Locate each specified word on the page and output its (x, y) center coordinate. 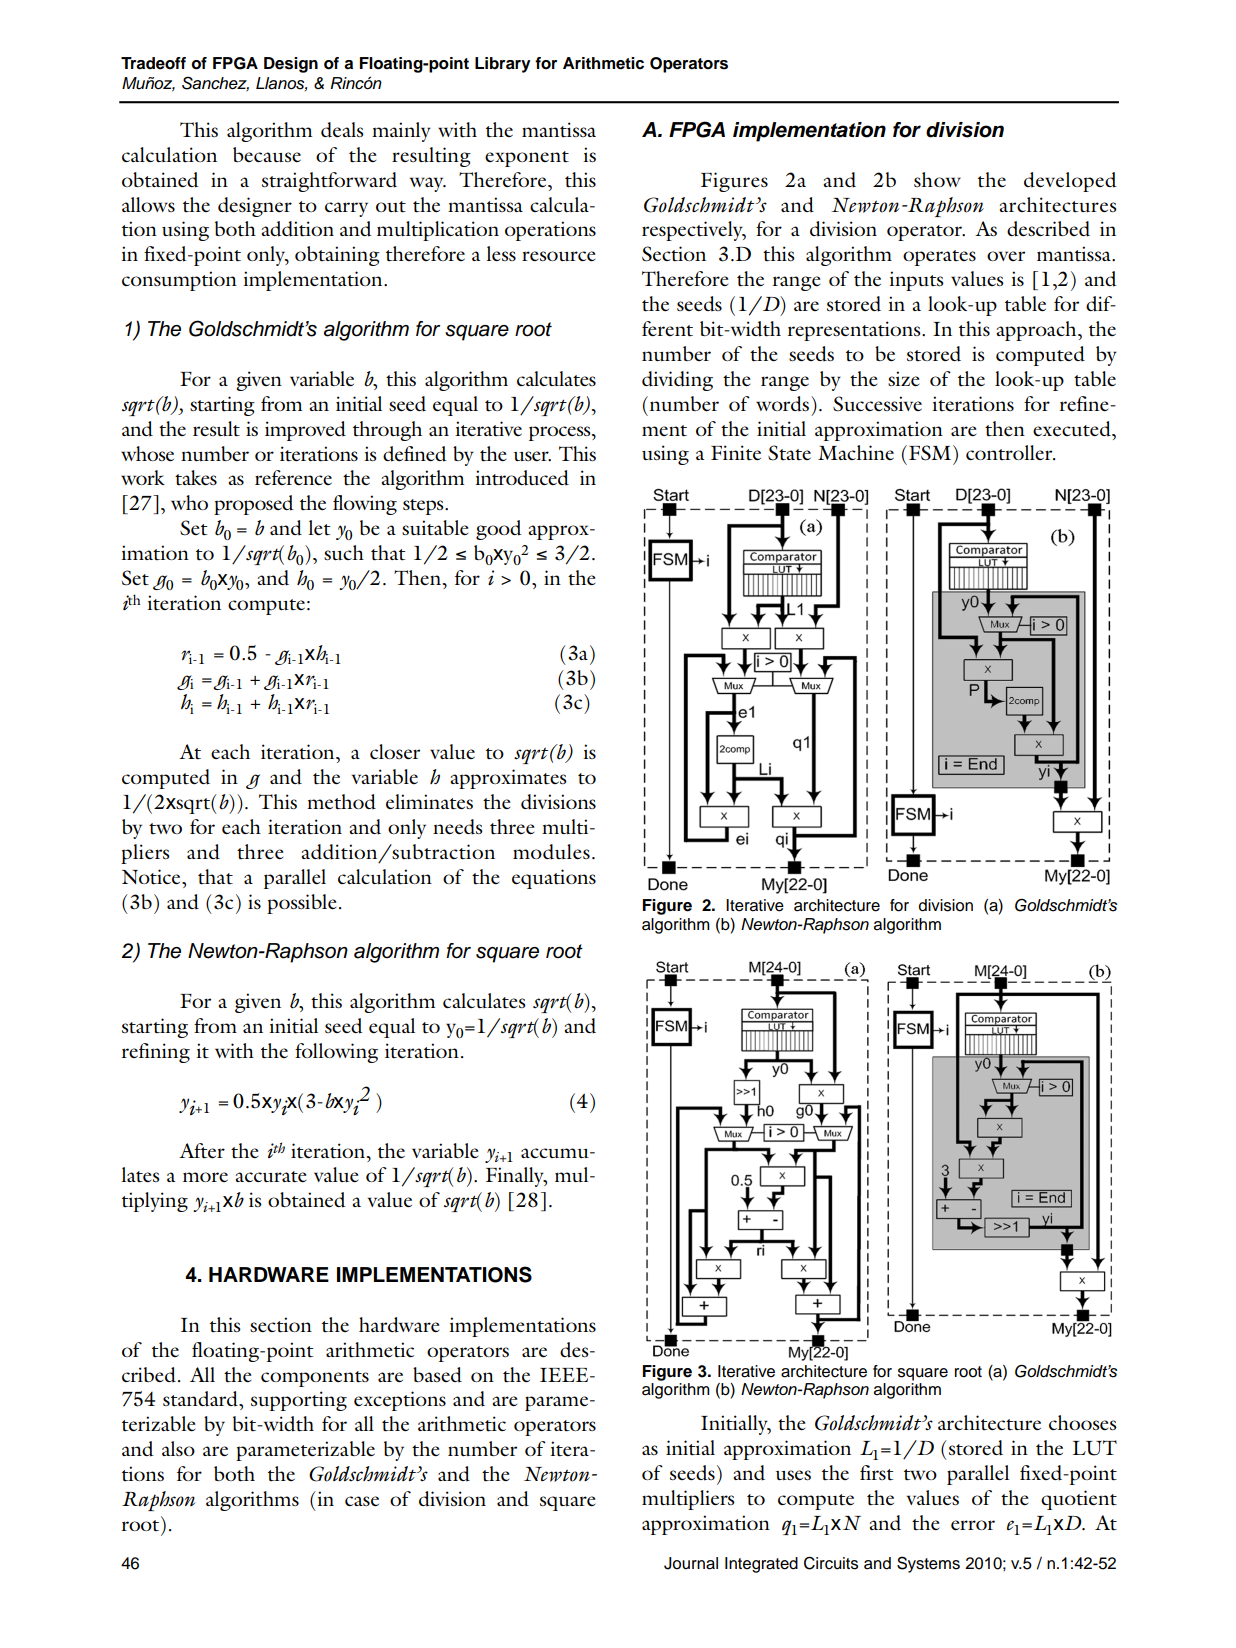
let (319, 527)
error (973, 1525)
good (499, 530)
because (267, 154)
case (362, 1501)
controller (1010, 453)
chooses (1083, 1422)
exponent (527, 159)
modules (551, 852)
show (937, 179)
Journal (691, 1563)
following (336, 1053)
